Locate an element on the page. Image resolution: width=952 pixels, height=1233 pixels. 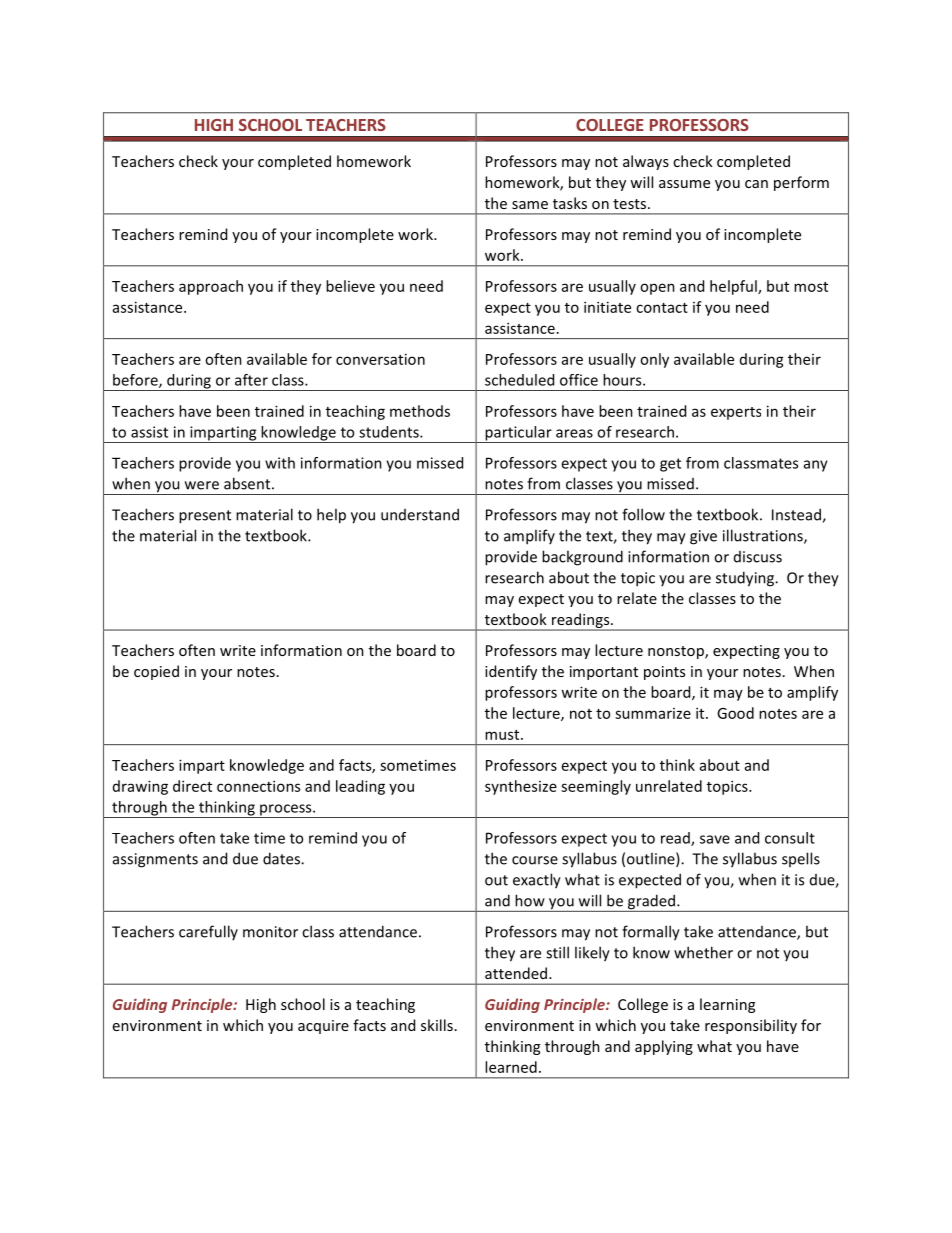
acquire is located at coordinates (323, 1027).
